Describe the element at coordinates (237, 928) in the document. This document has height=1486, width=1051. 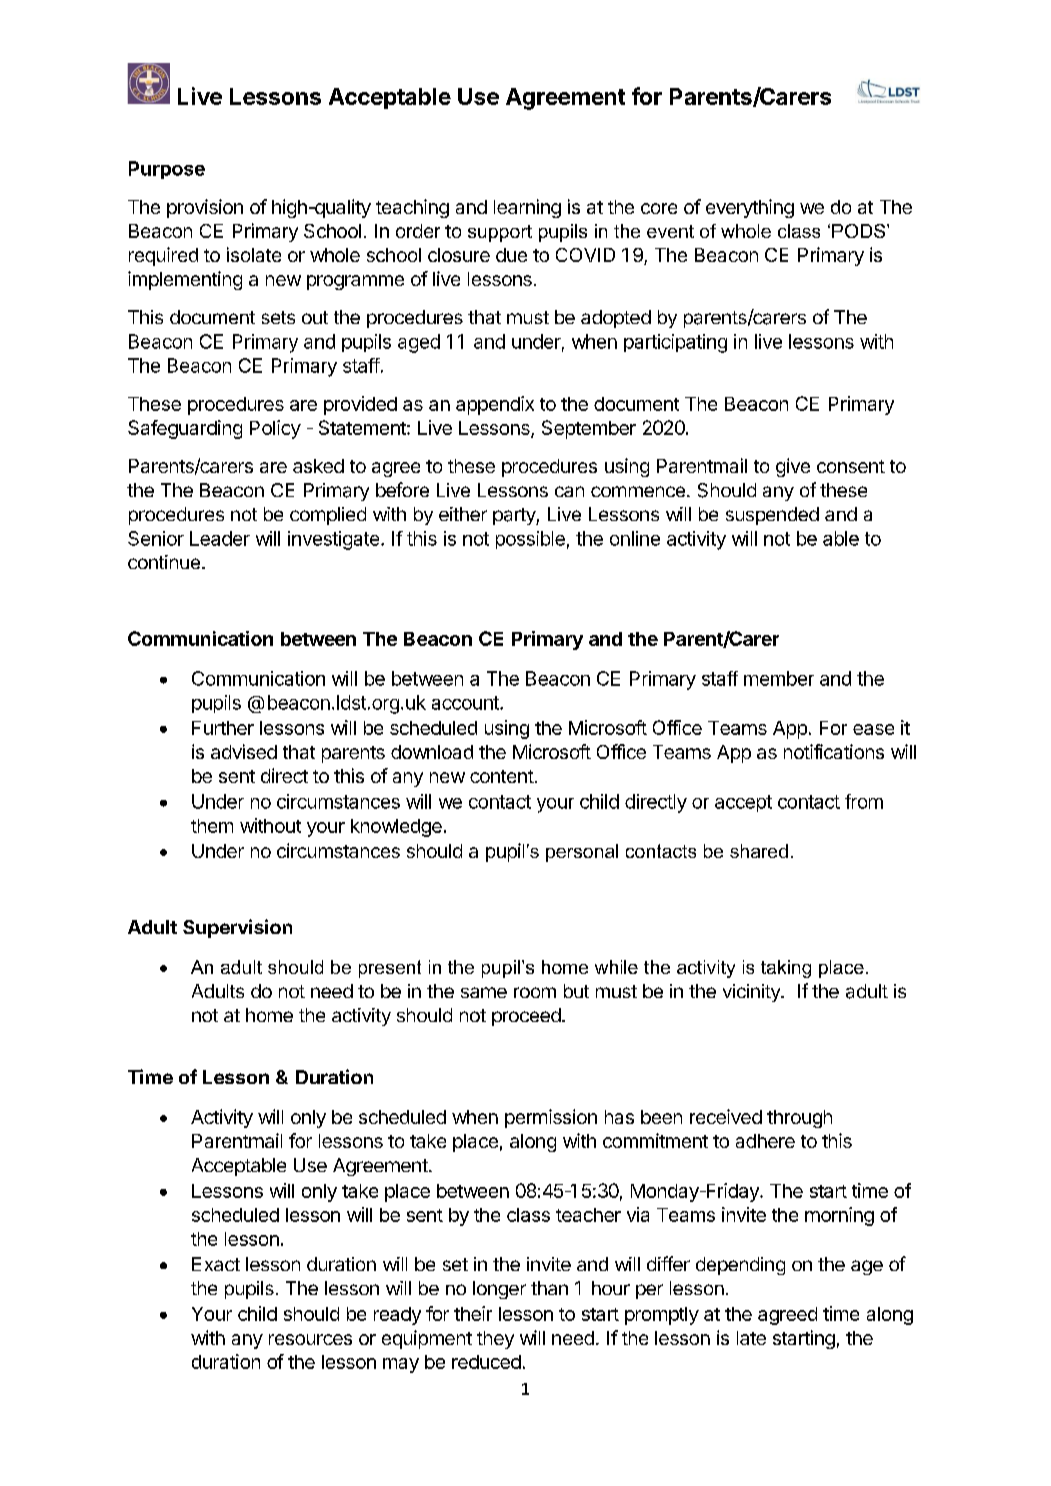
I see `Supervision` at that location.
